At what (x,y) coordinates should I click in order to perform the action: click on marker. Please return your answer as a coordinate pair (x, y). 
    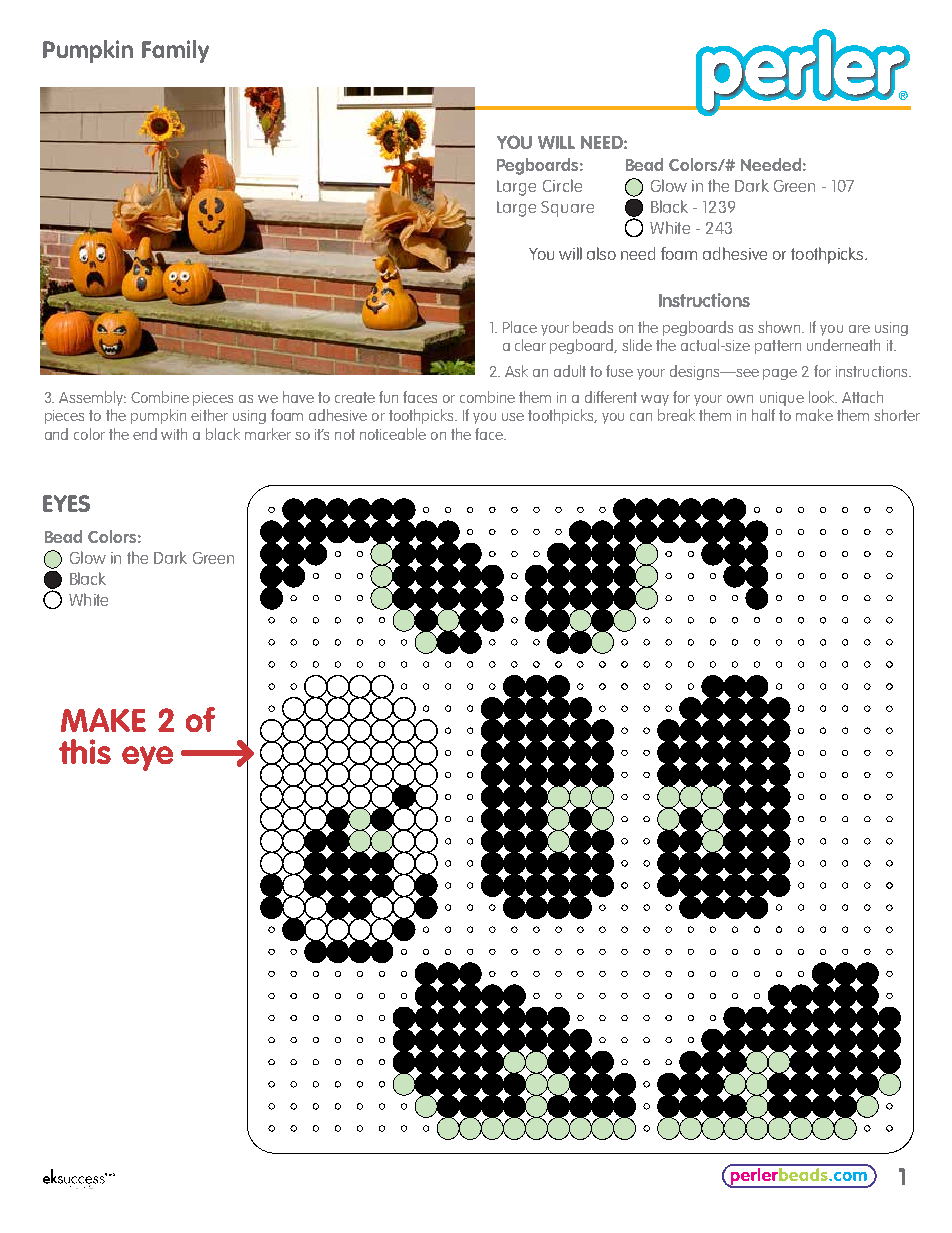
    Looking at the image, I should click on (268, 434).
